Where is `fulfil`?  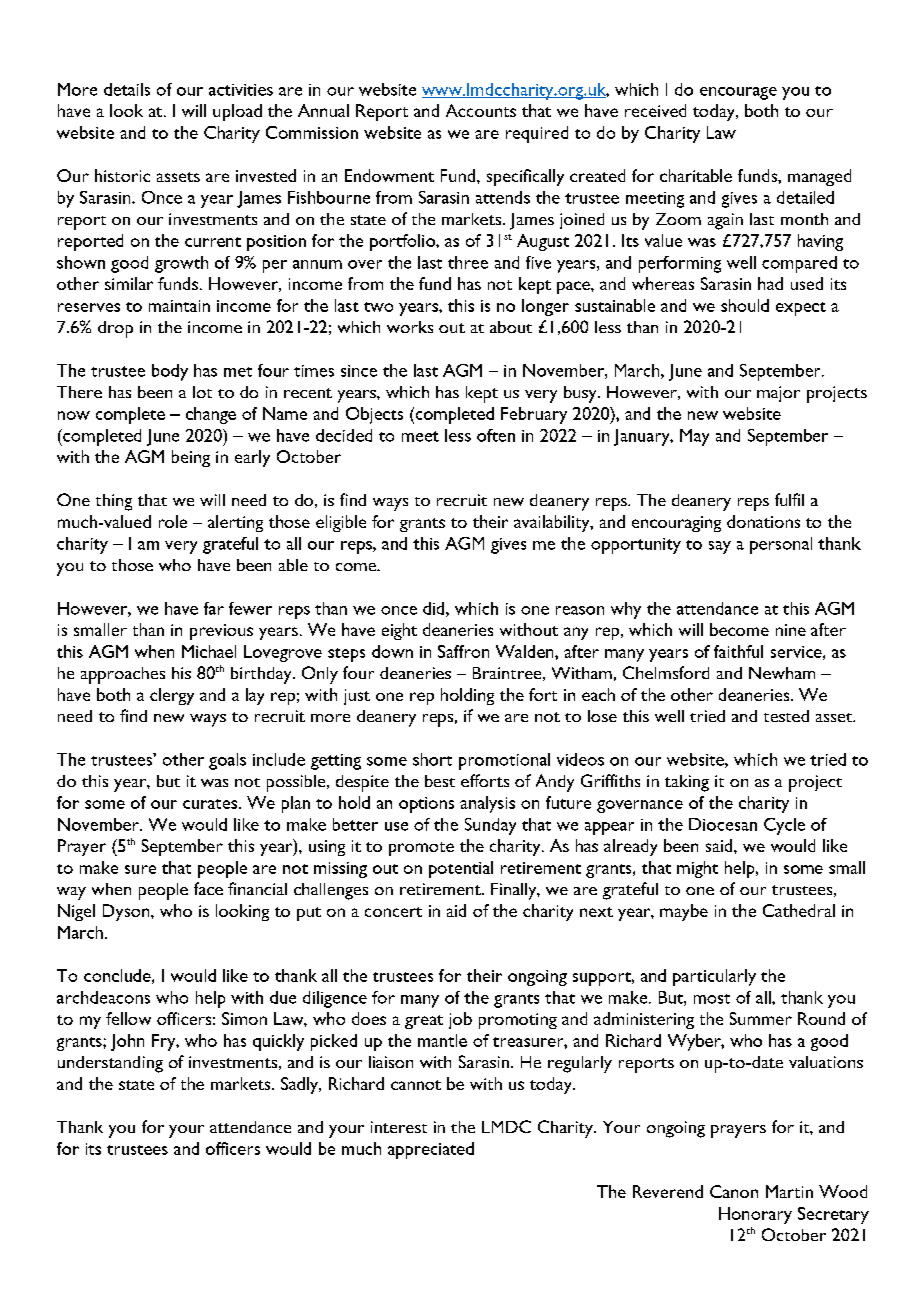
fulfil is located at coordinates (789, 499).
